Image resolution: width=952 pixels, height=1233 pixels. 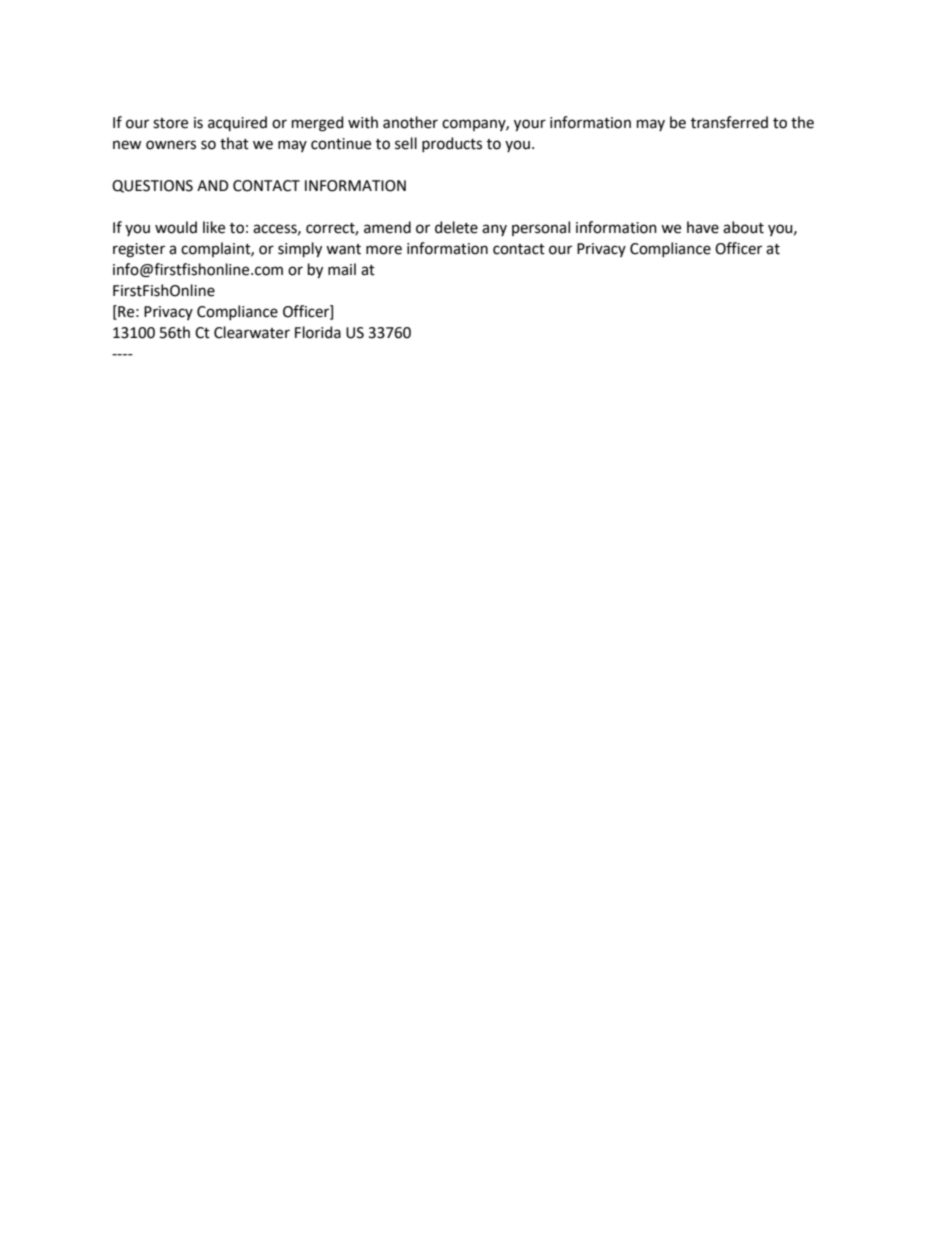 I want to click on have, so click(x=703, y=227).
